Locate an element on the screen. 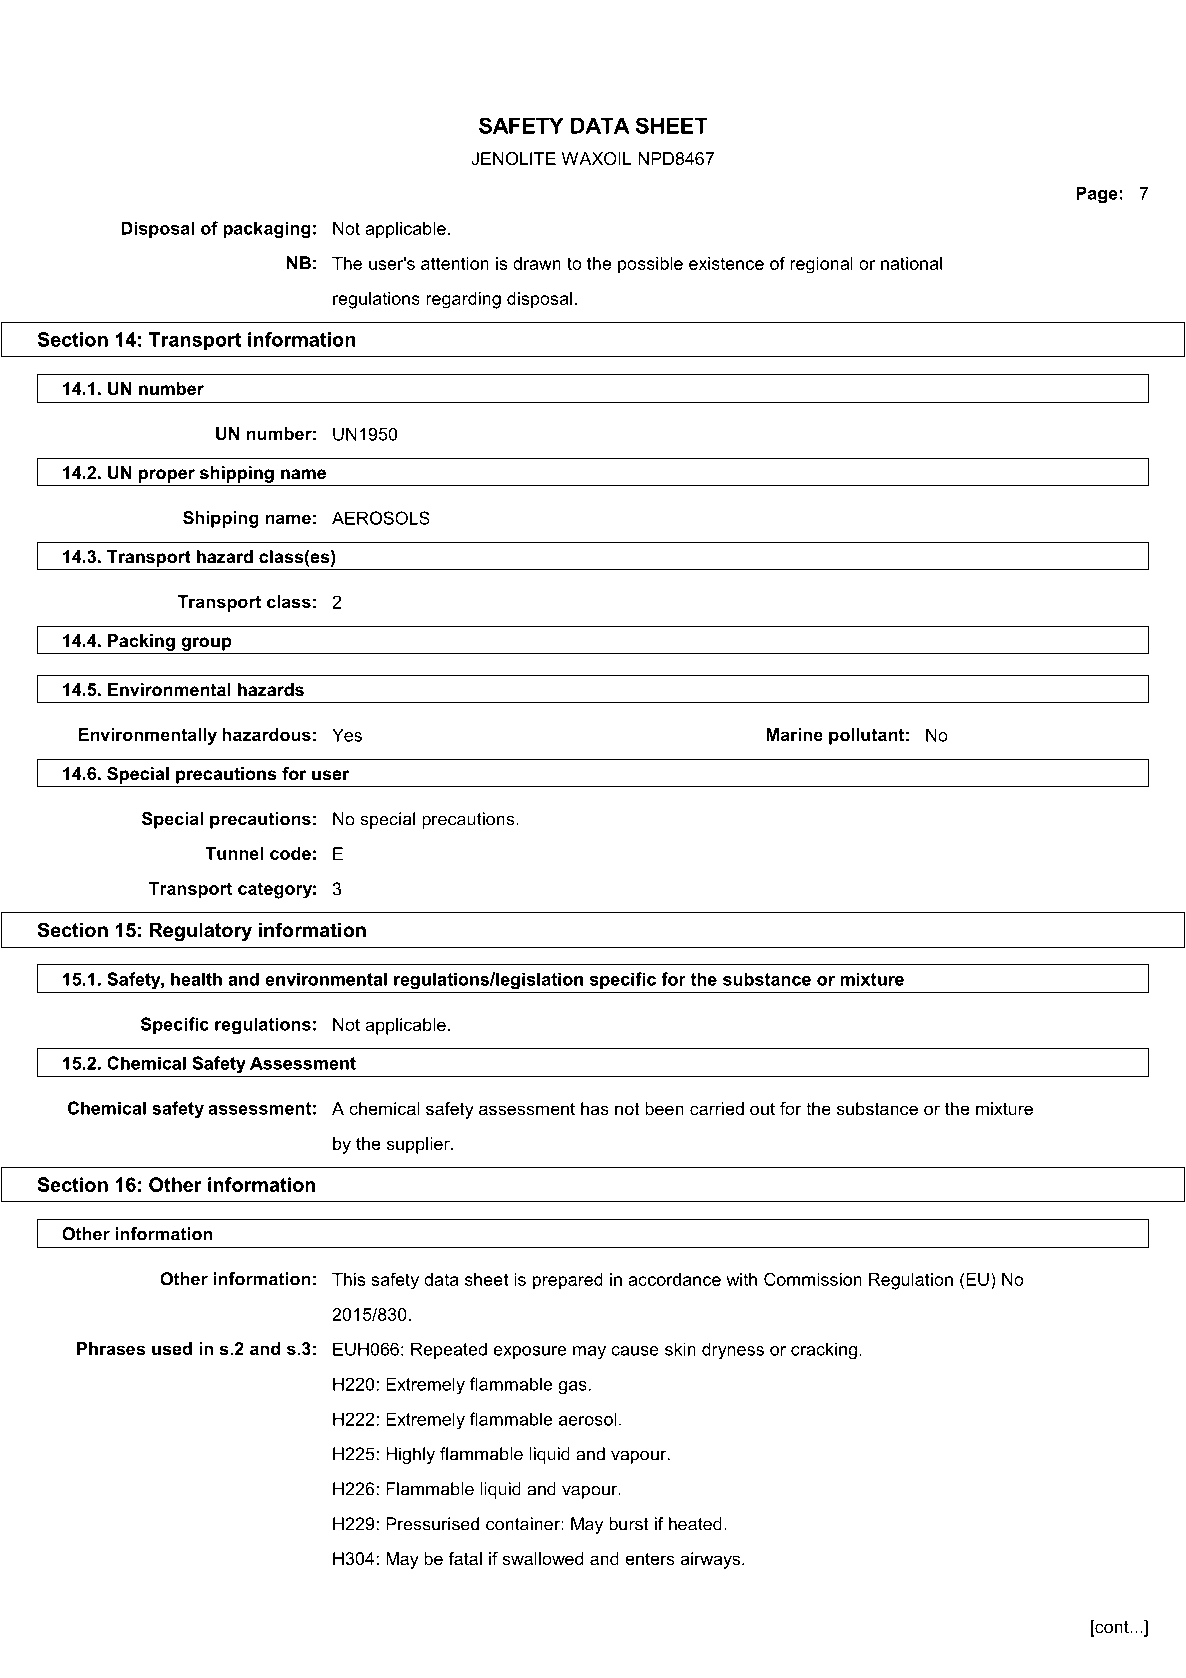 This screenshot has height=1678, width=1186. packaging is located at coordinates (267, 230).
